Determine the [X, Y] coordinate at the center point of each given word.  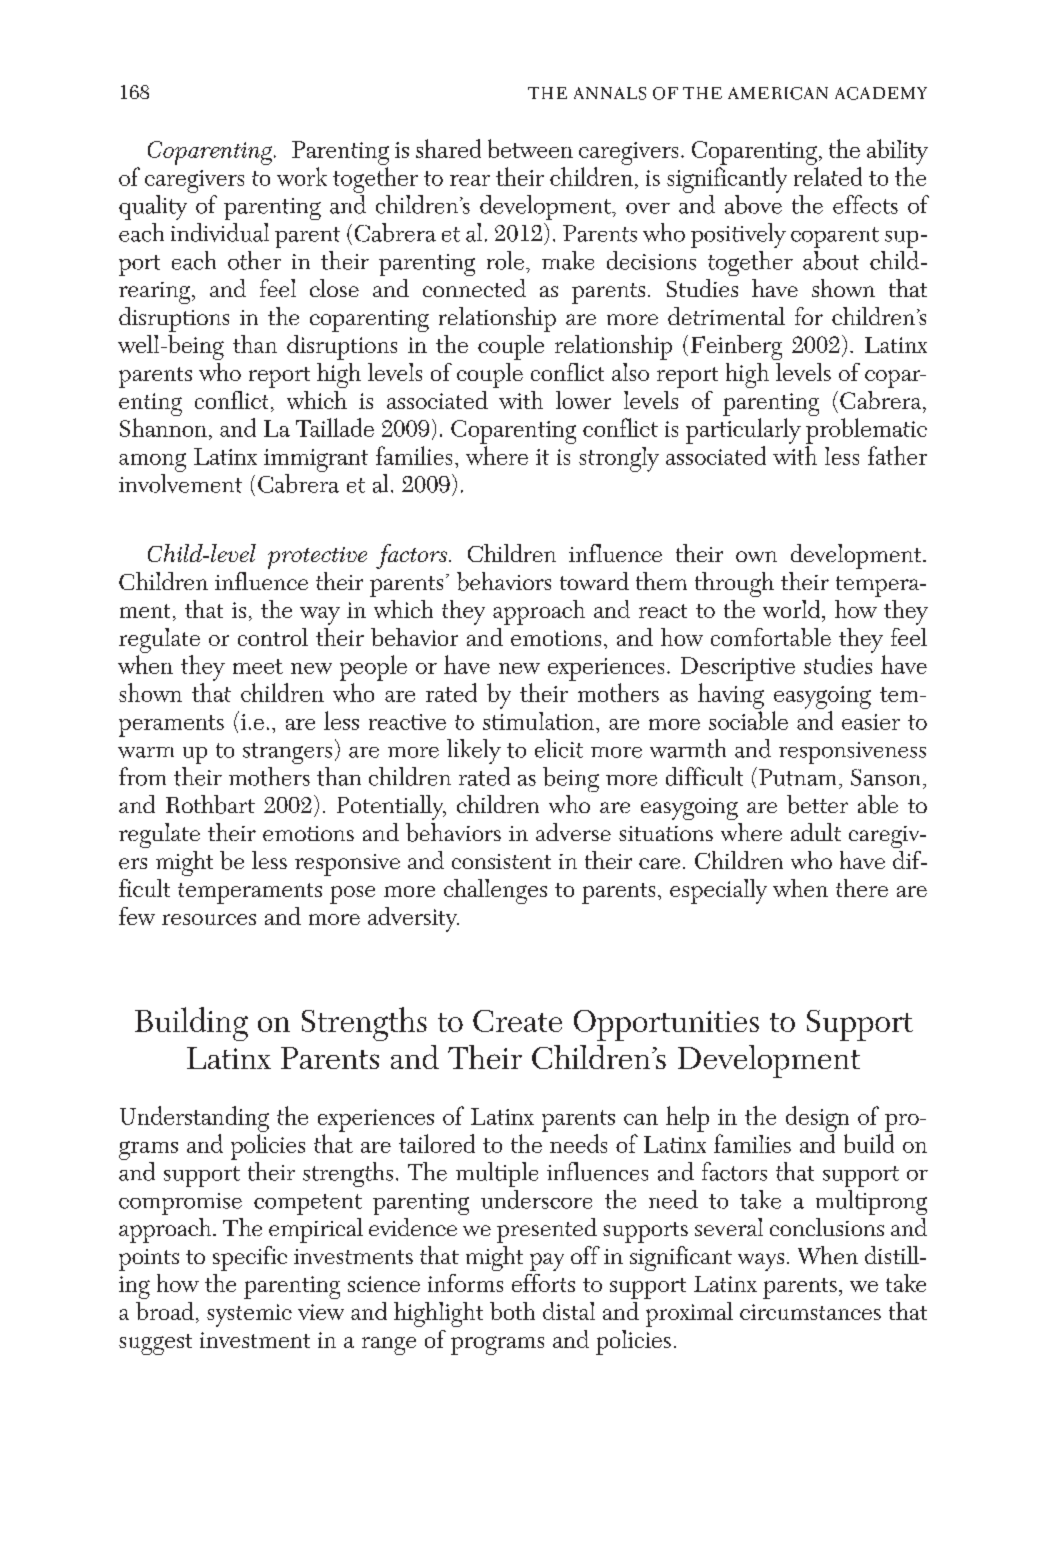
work [302, 176]
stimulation [540, 721]
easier [871, 722]
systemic [249, 1315]
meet [258, 666]
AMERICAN [778, 93]
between [530, 148]
